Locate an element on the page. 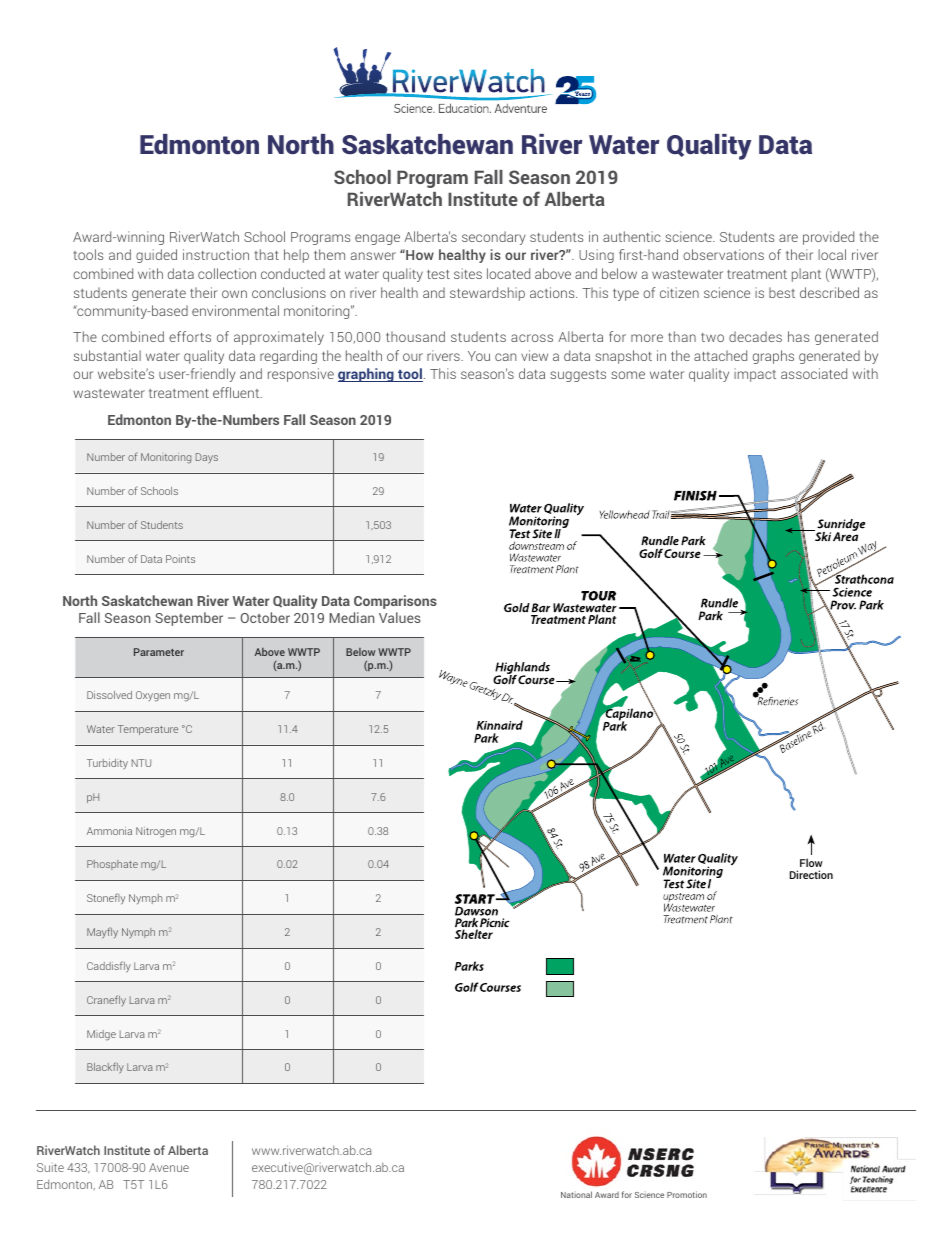  Values is located at coordinates (399, 617).
